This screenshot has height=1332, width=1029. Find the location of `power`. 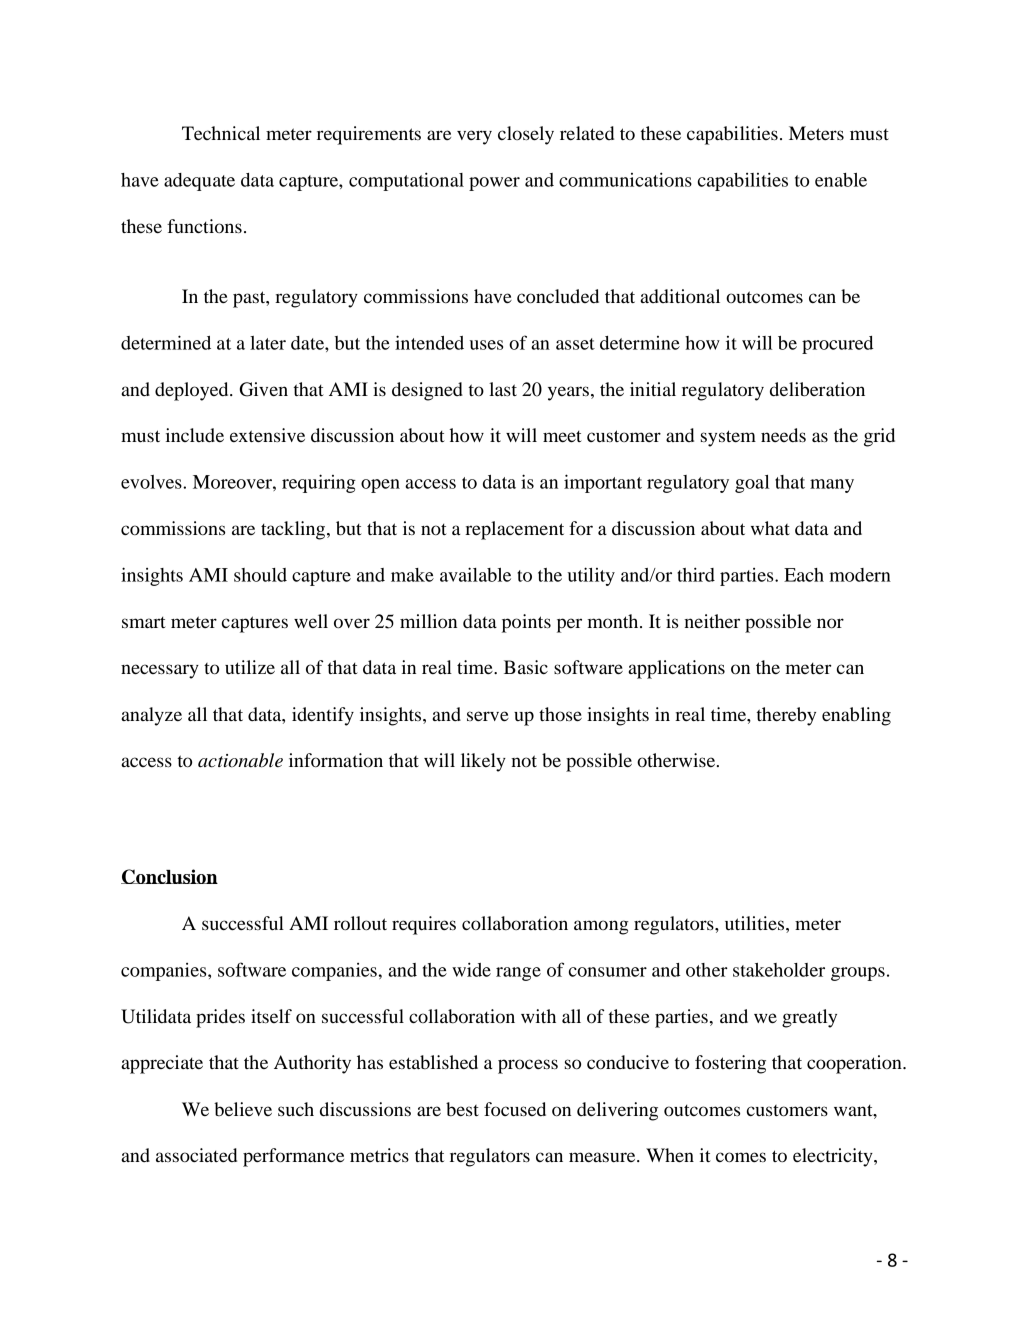

power is located at coordinates (494, 184).
